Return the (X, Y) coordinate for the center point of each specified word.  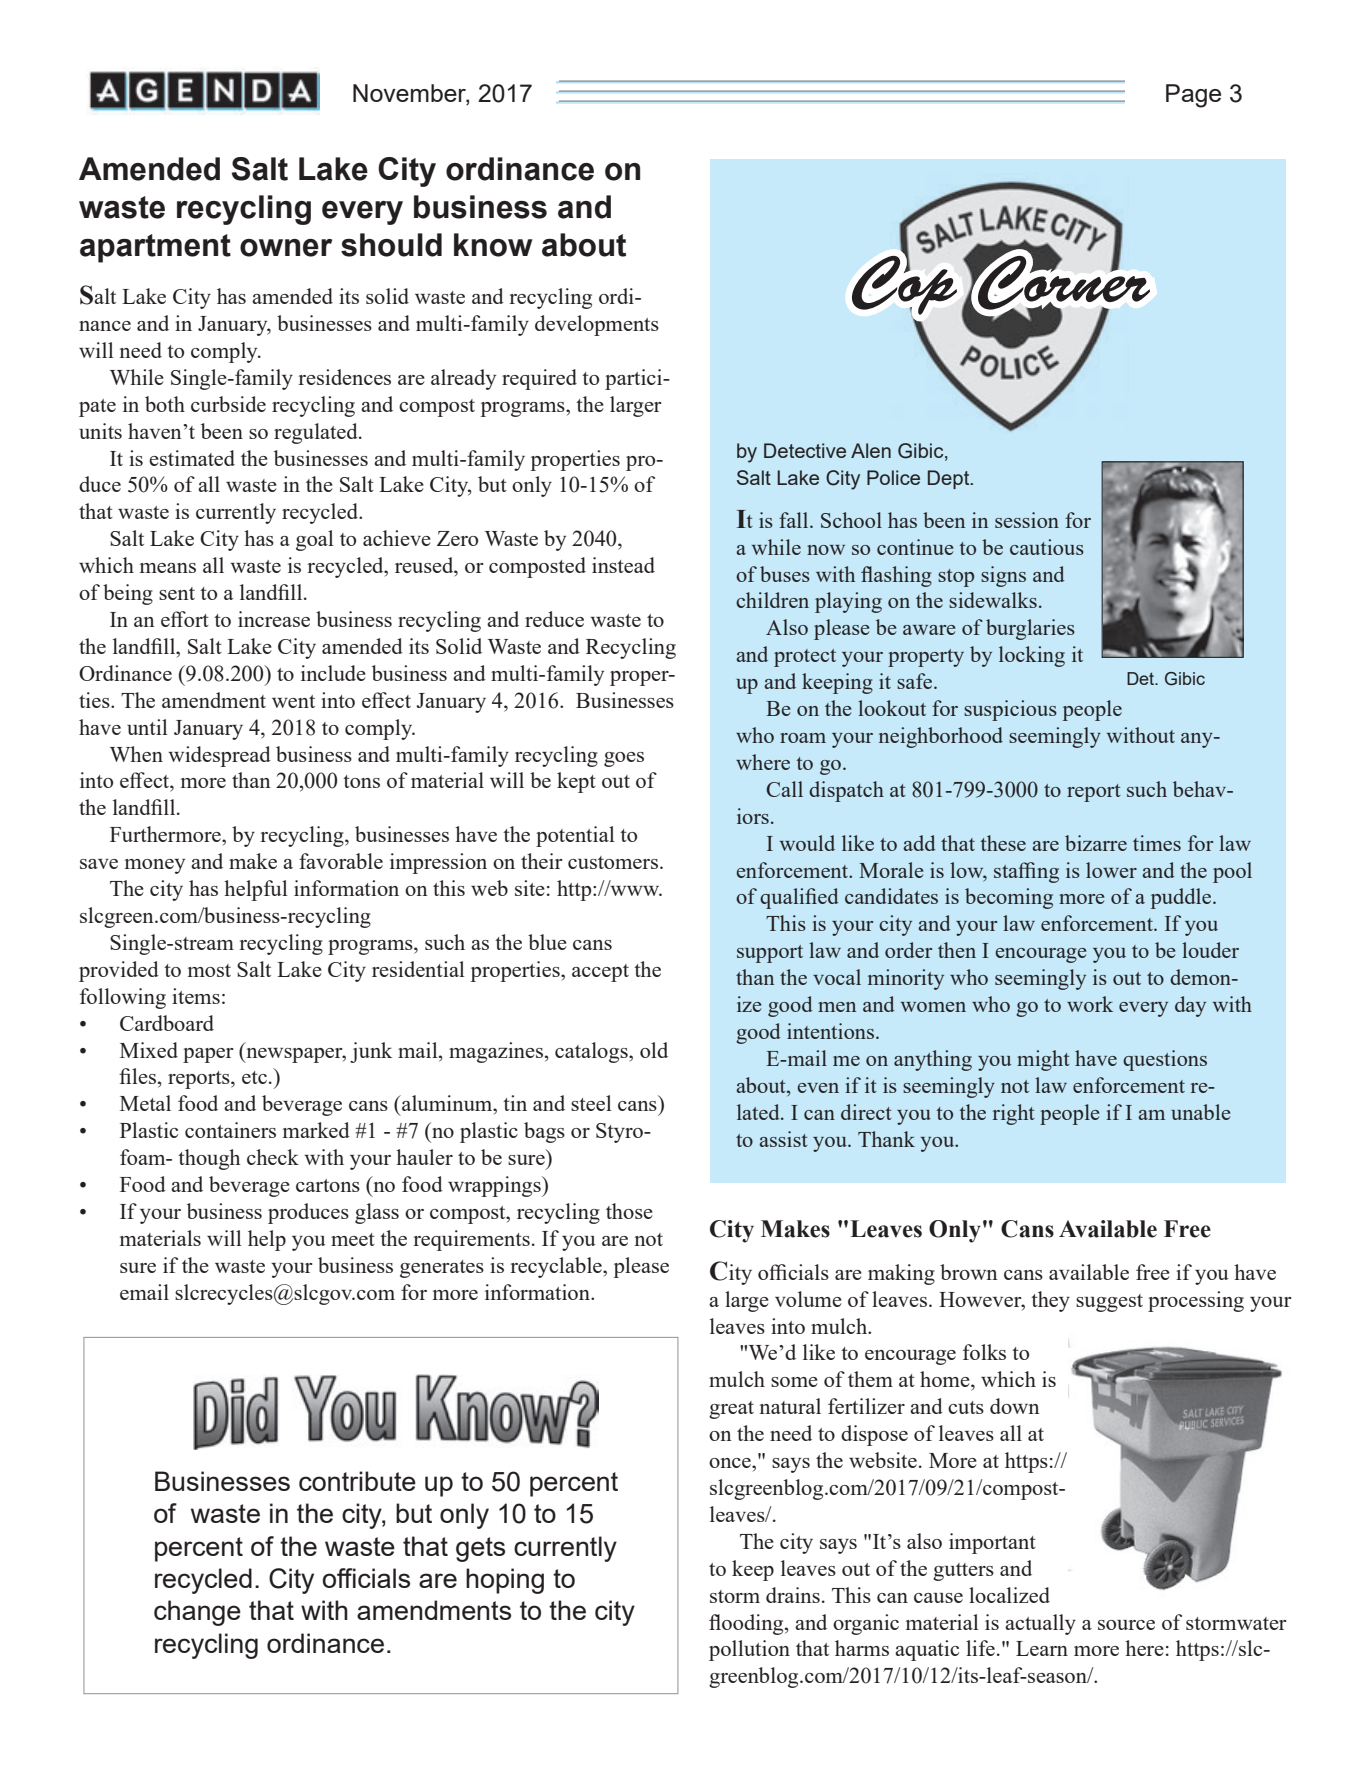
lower (1111, 870)
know (493, 245)
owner (286, 248)
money (155, 866)
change (197, 1613)
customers (613, 862)
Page (1193, 96)
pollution (749, 1650)
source (1126, 1625)
